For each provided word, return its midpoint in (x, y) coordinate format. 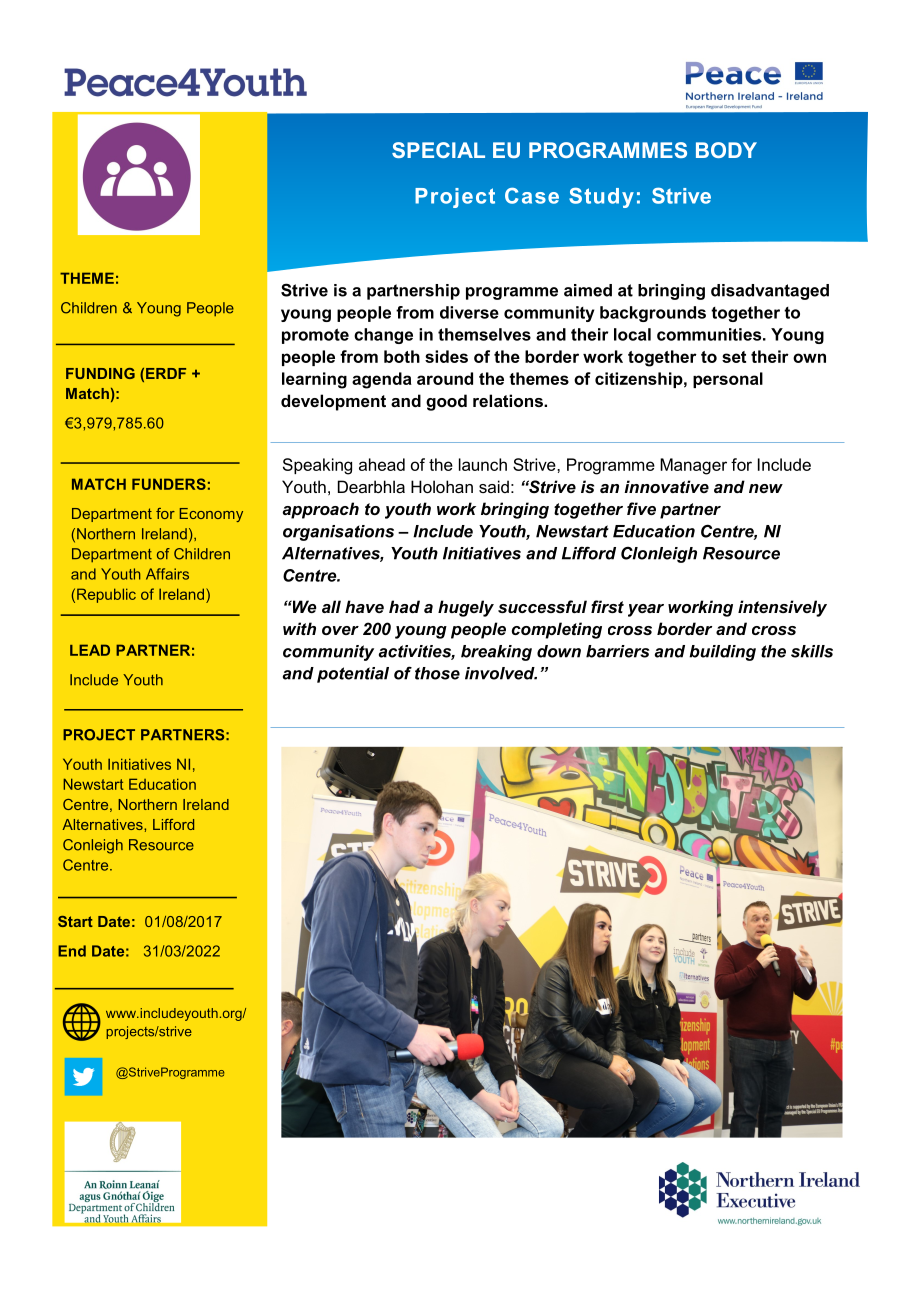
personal (728, 380)
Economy (211, 515)
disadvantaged (770, 292)
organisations (338, 533)
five (641, 508)
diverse (469, 312)
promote (315, 336)
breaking (496, 653)
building (722, 653)
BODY (726, 150)
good (446, 402)
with (299, 628)
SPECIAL (438, 150)
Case (532, 196)
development (333, 402)
